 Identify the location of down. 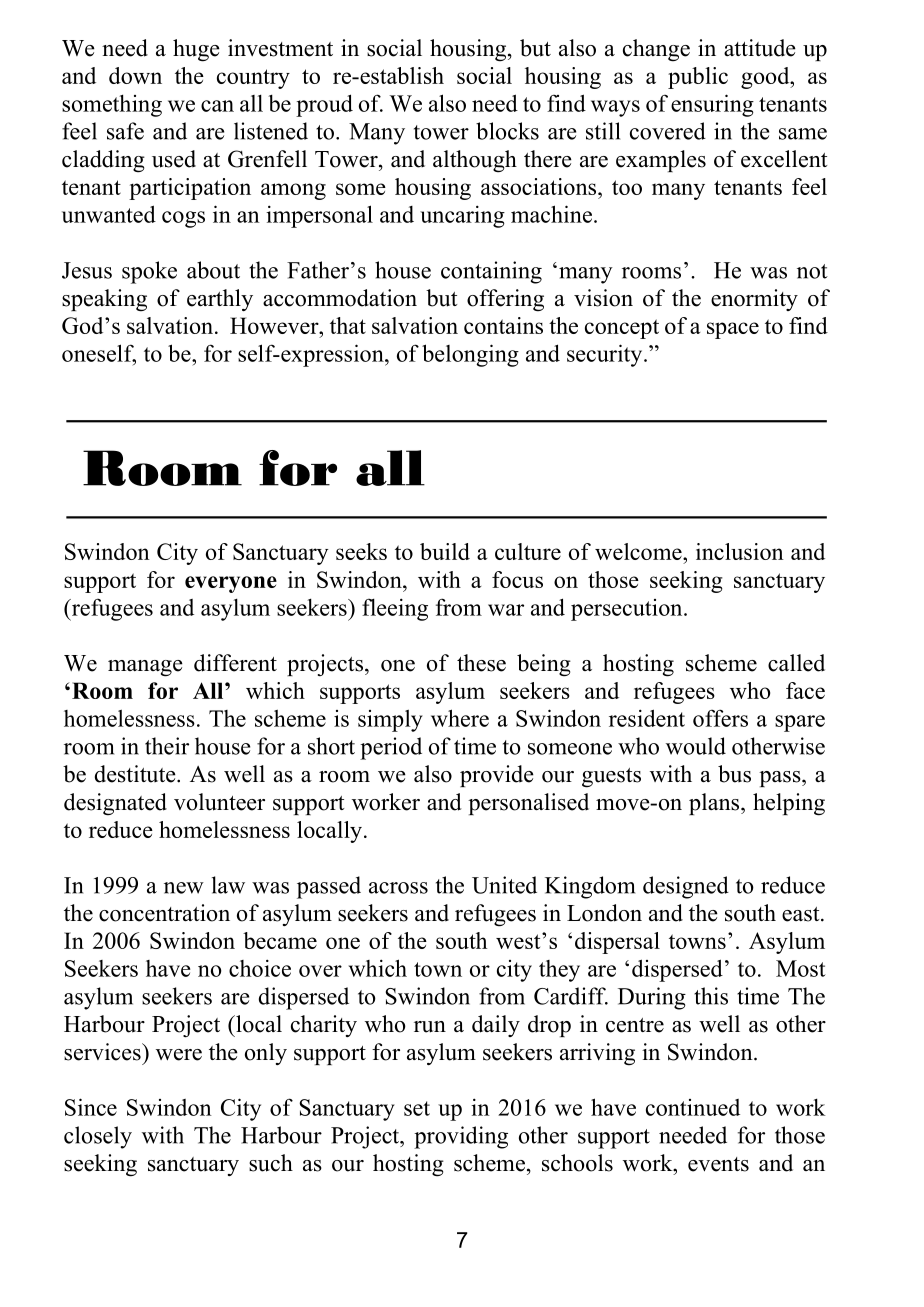
(135, 75).
